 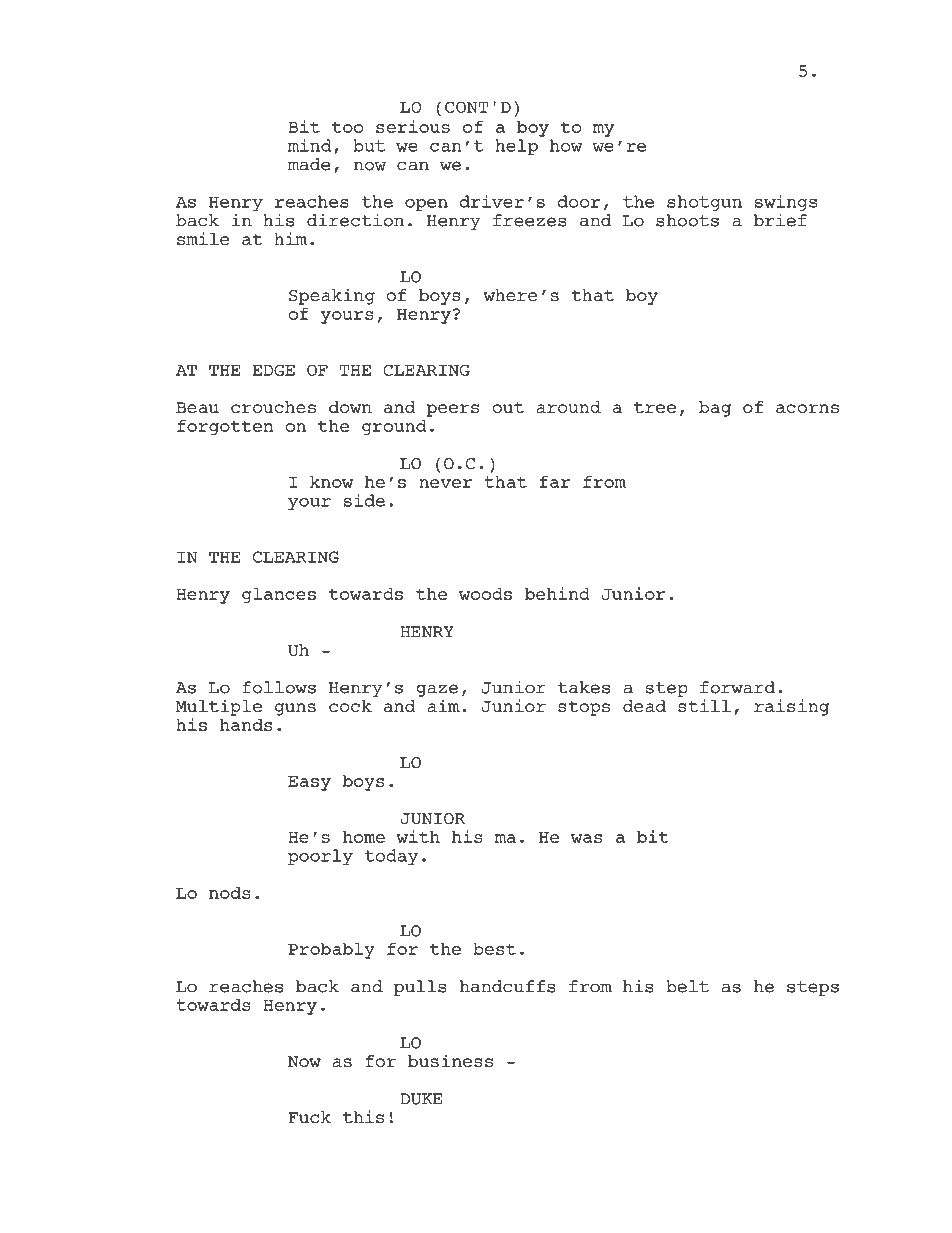 I want to click on shotgun, so click(x=704, y=203).
